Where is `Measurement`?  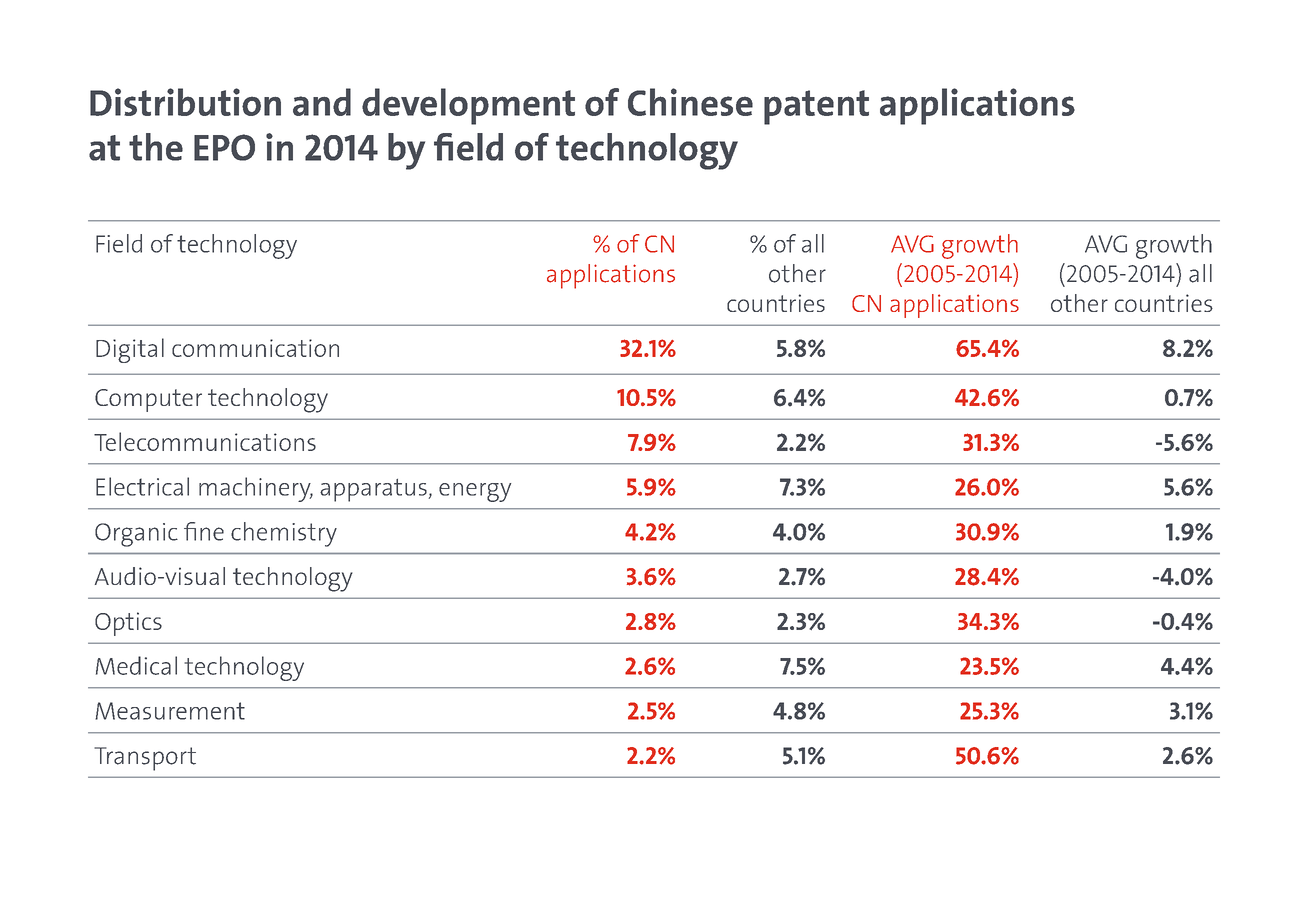
Measurement is located at coordinates (170, 711).
